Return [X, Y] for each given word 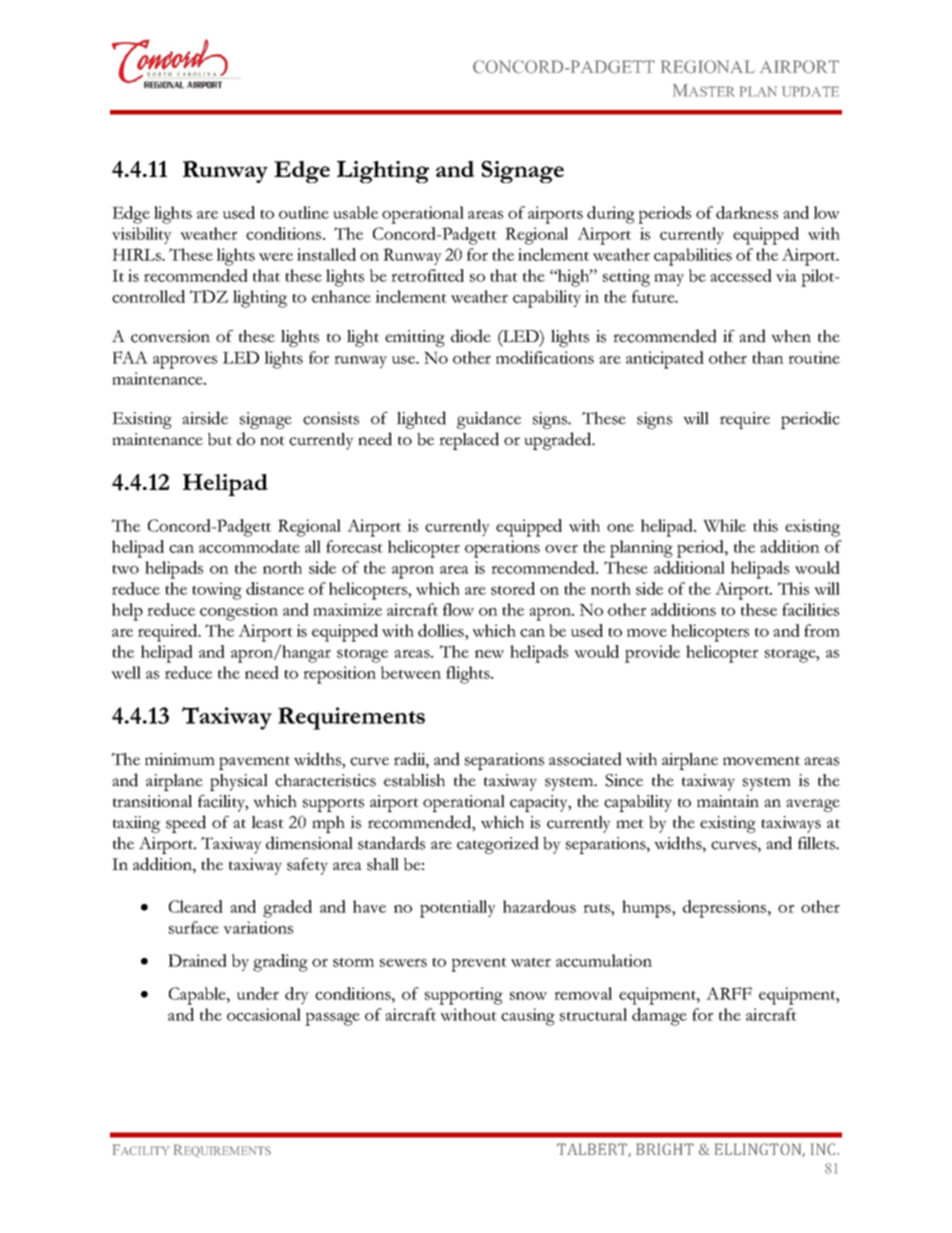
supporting [464, 996]
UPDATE [810, 91]
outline [304, 212]
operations [502, 549]
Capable [198, 996]
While [724, 525]
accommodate [249, 546]
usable [355, 212]
